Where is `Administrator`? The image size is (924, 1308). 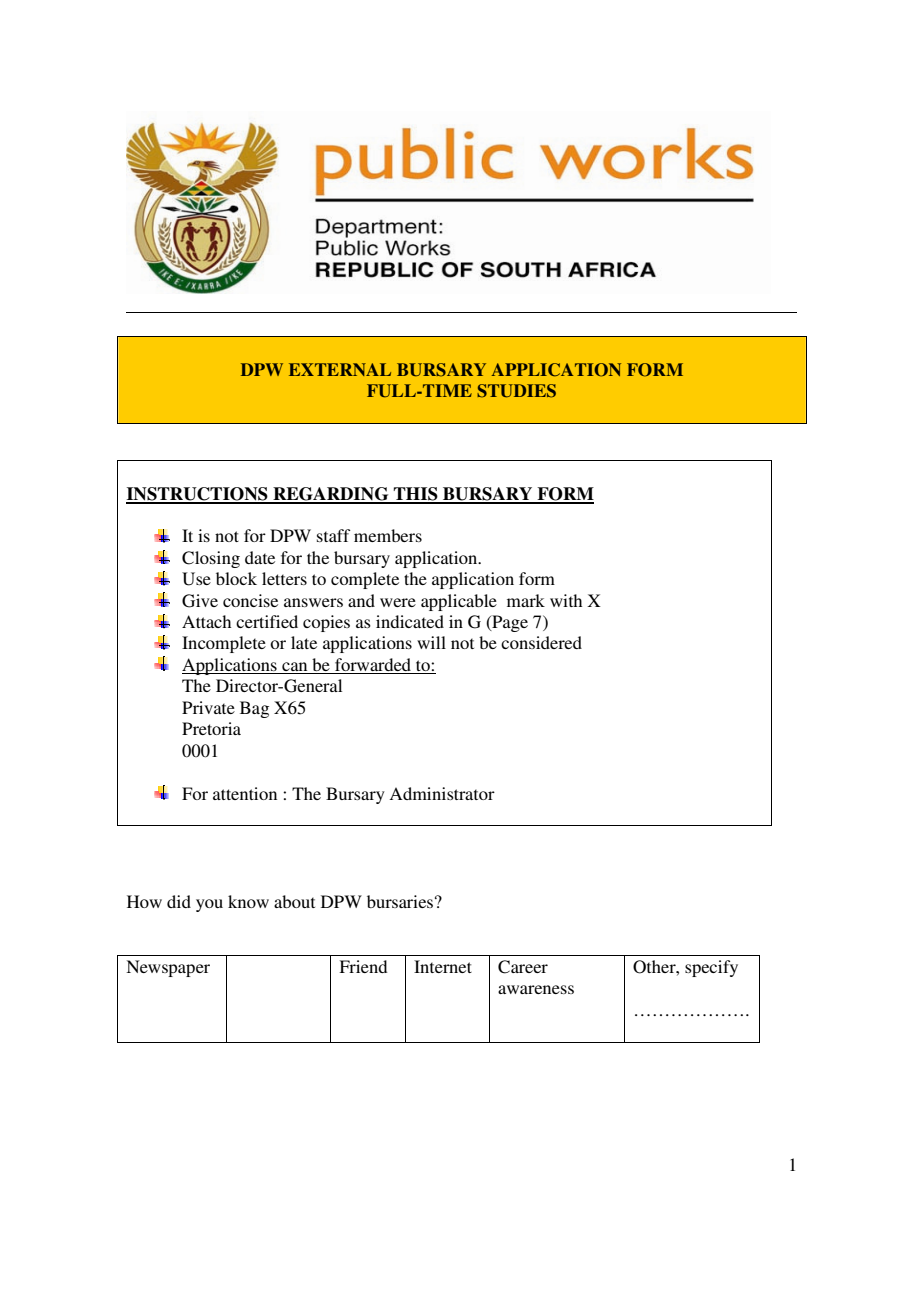
Administrator is located at coordinates (442, 793).
